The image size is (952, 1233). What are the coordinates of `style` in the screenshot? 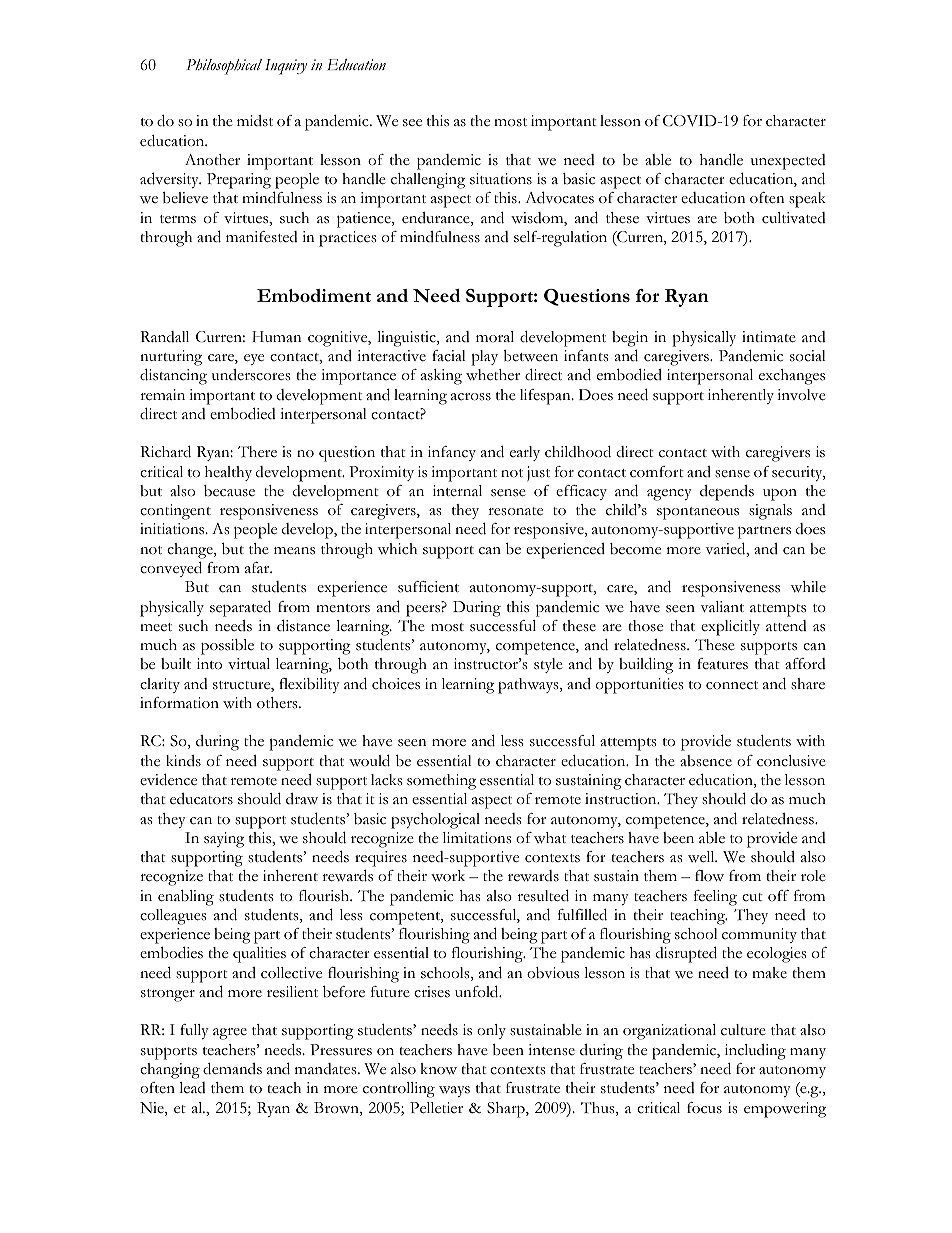 It's located at (548, 665).
